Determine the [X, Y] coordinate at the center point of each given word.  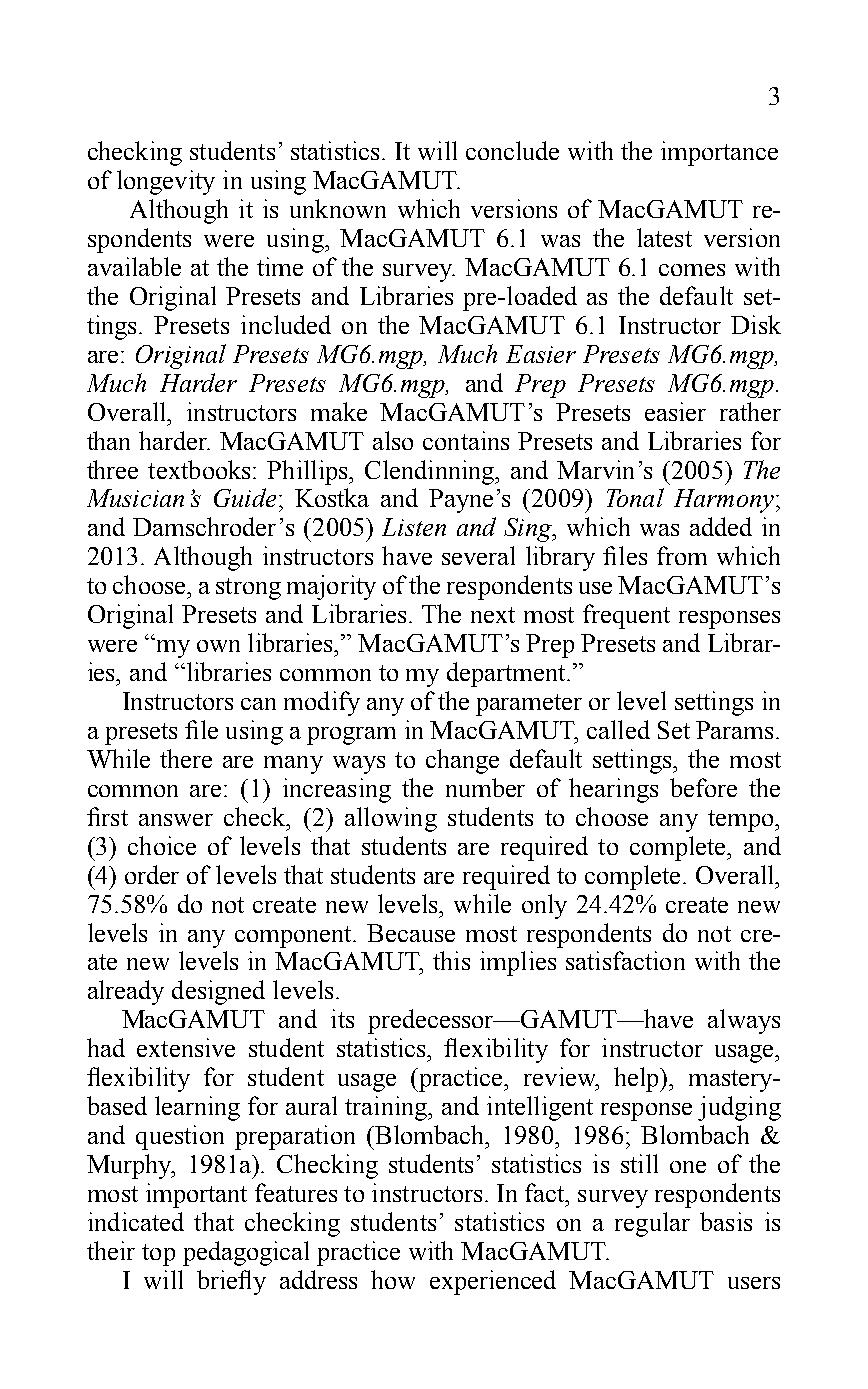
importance [719, 153]
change [462, 761]
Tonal [635, 497]
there [186, 758]
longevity [166, 182]
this [451, 960]
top [158, 1255]
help [637, 1079]
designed [218, 992]
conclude [512, 150]
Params [734, 730]
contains [466, 440]
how [393, 1279]
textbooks [199, 469]
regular [652, 1224]
